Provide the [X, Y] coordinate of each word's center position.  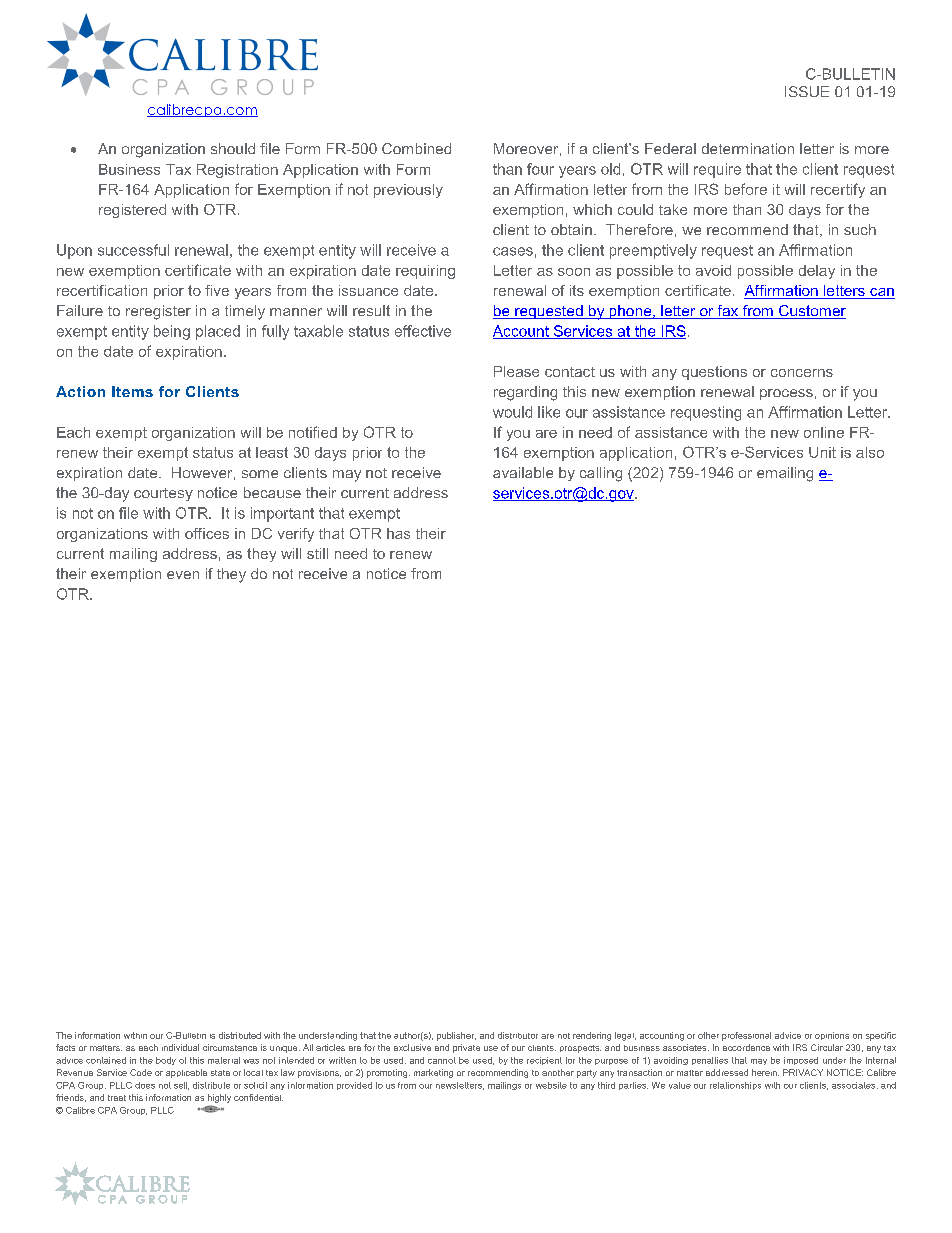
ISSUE [807, 91]
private [466, 1048]
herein [765, 1072]
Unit [822, 452]
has [398, 533]
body [166, 1061]
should [233, 148]
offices [207, 533]
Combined [416, 148]
